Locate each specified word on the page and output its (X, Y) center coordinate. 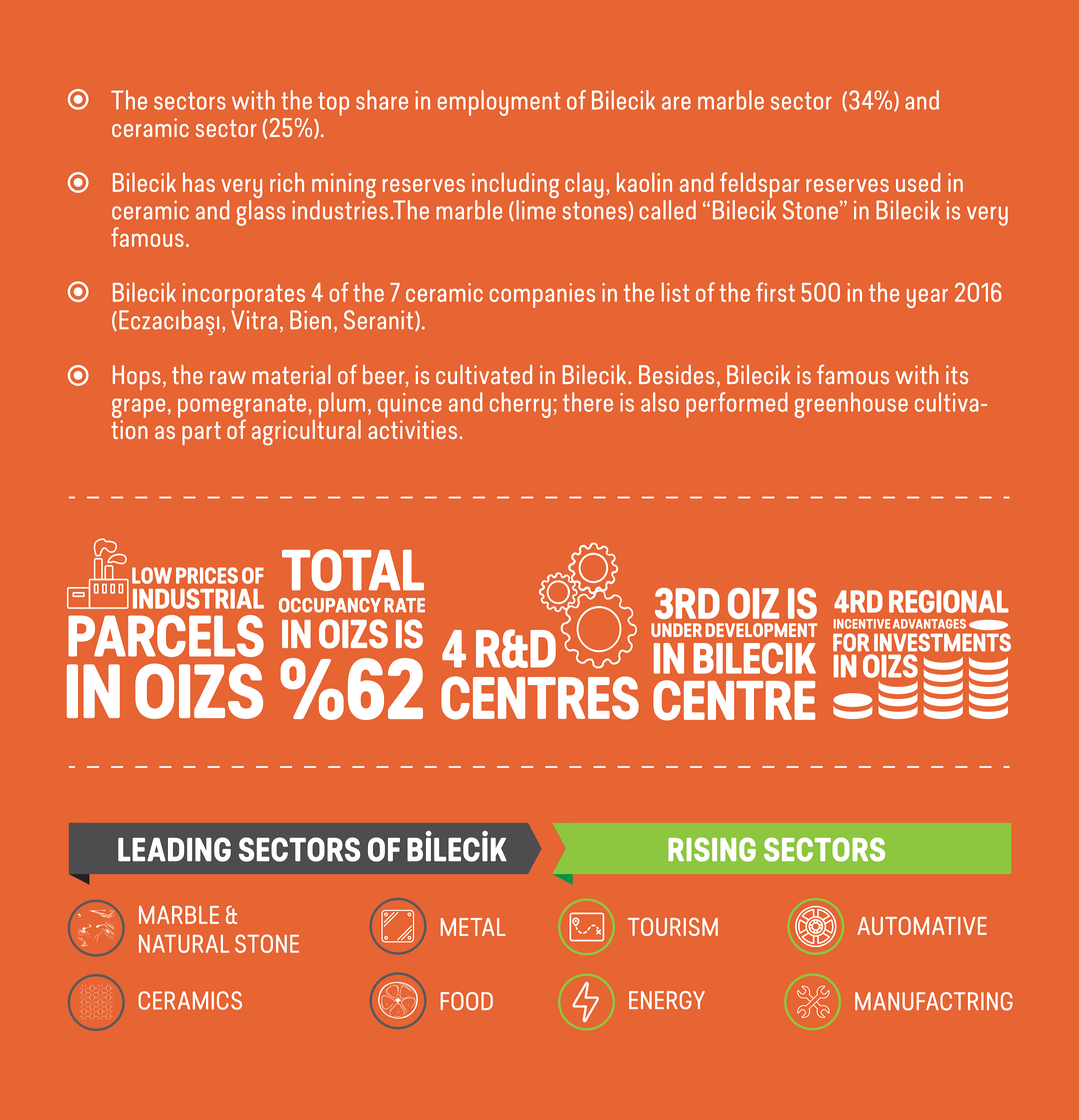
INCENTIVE (862, 624)
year (927, 298)
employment (499, 103)
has (199, 182)
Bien (310, 320)
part (201, 433)
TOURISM (673, 927)
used (918, 182)
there (588, 402)
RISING (712, 849)
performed (737, 405)
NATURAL (184, 944)
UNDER (676, 630)
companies (542, 295)
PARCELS (166, 636)
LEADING (174, 849)
